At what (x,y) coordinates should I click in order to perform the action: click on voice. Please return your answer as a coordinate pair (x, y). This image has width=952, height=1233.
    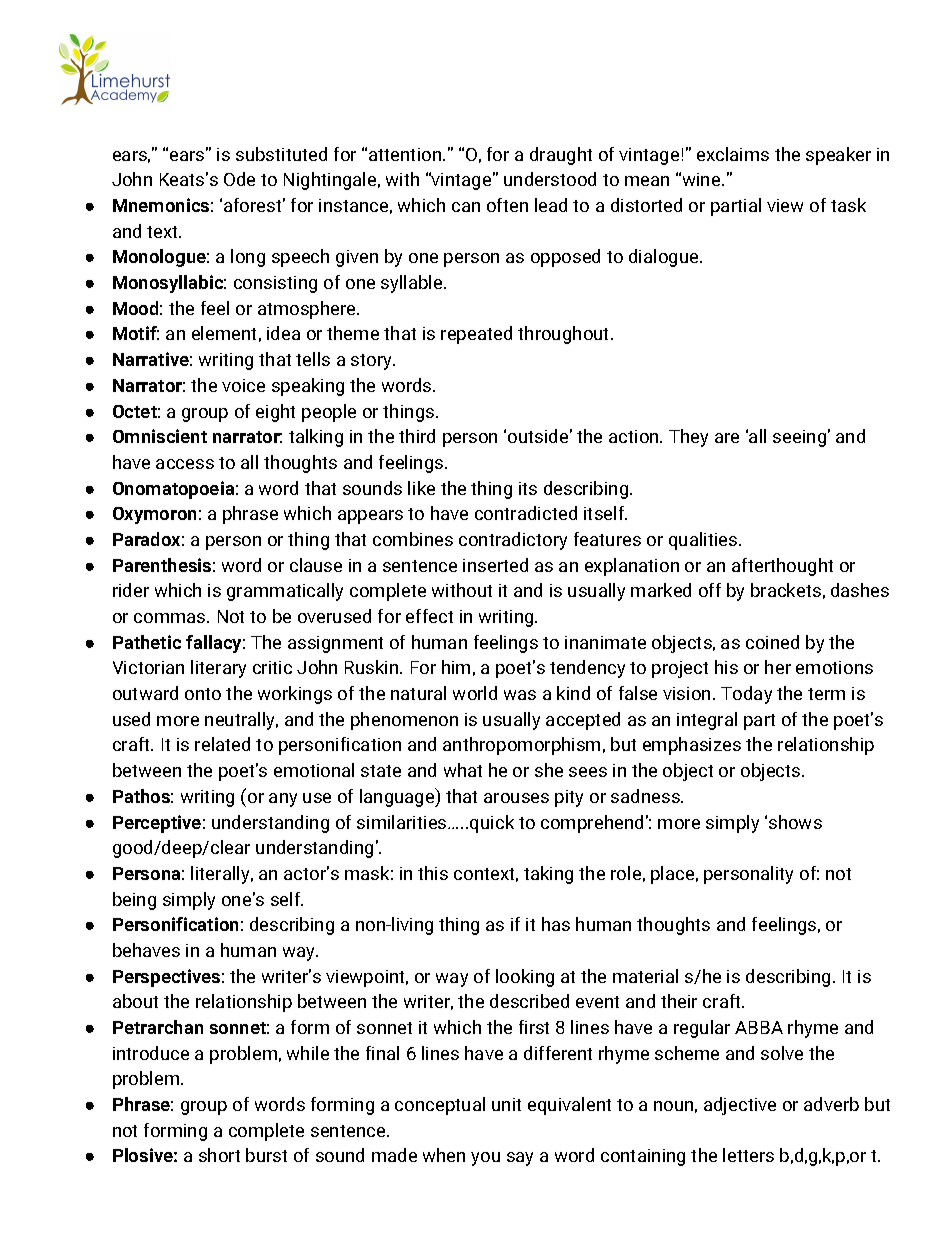
    Looking at the image, I should click on (243, 385).
